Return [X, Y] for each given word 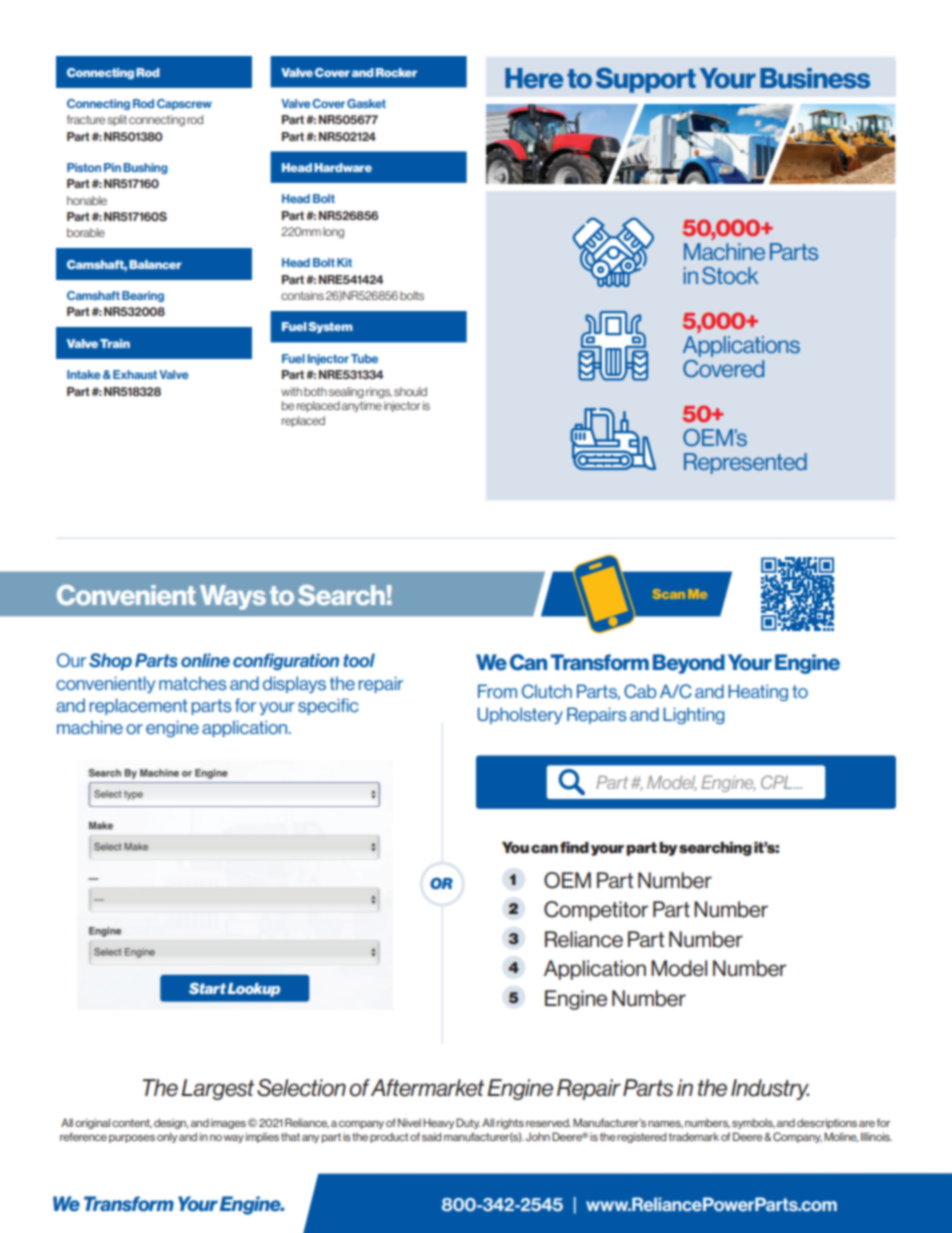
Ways [233, 597]
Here [534, 78]
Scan [669, 594]
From [497, 691]
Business [815, 78]
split [117, 120]
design [171, 1123]
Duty [468, 1123]
